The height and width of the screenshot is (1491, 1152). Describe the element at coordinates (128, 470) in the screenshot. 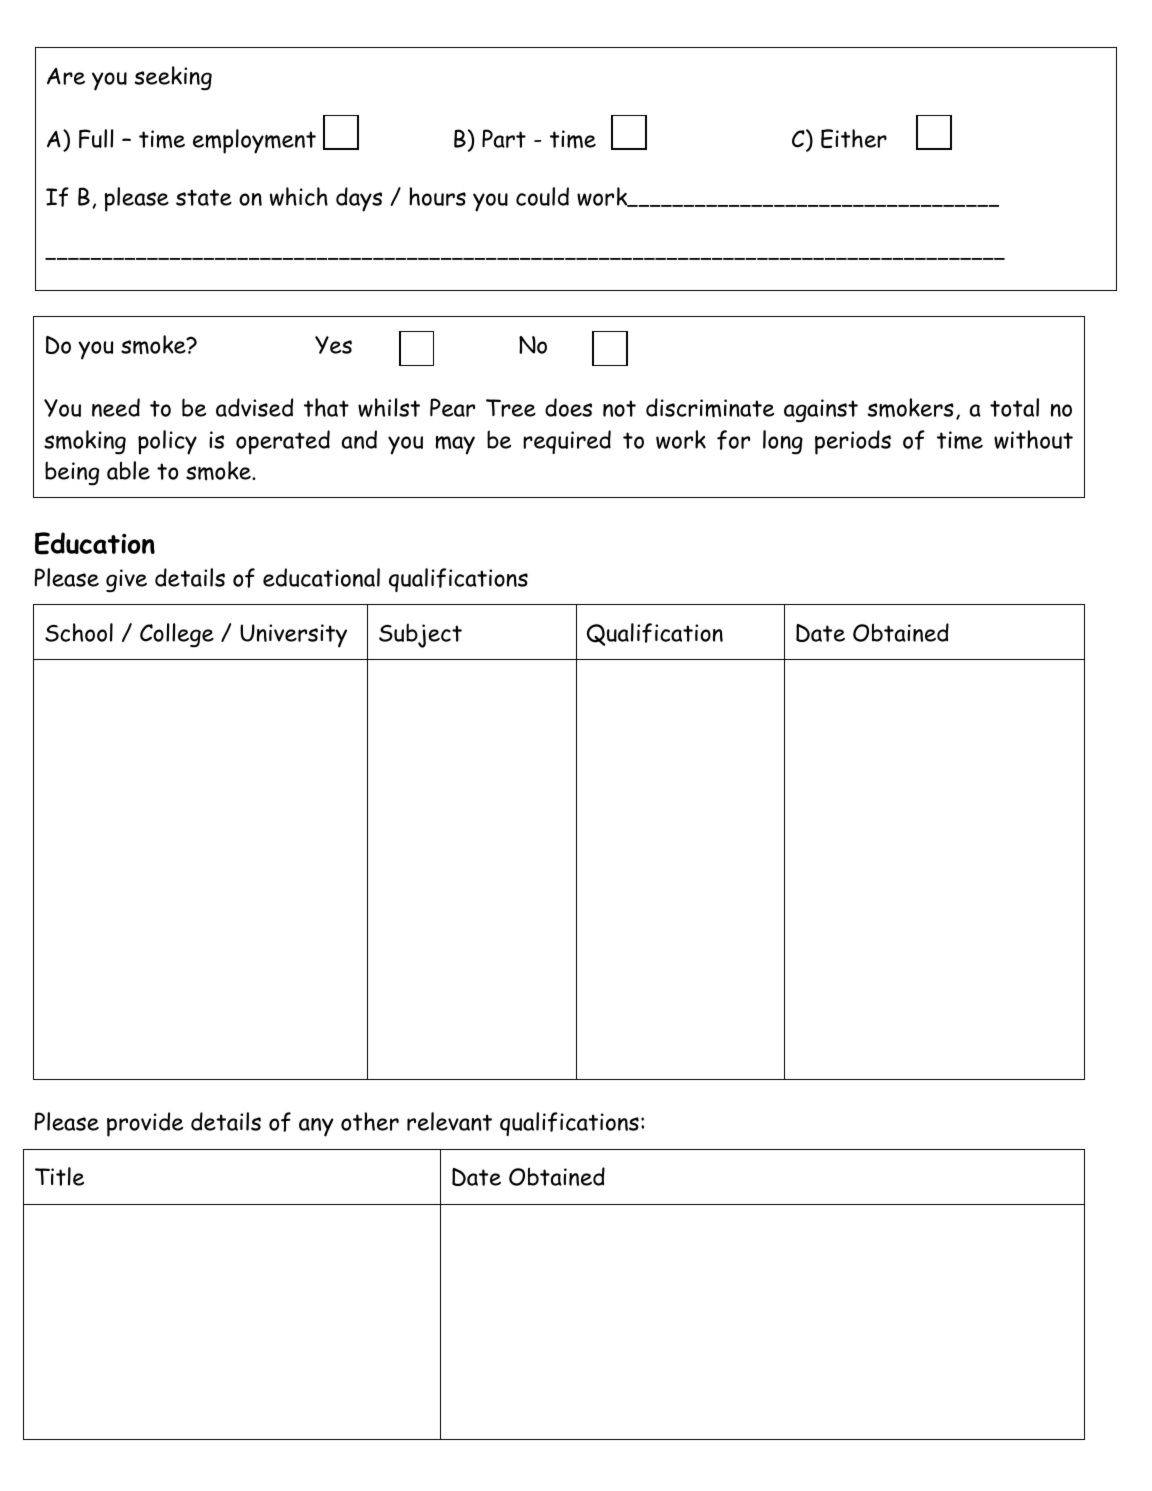

I see `able` at that location.
